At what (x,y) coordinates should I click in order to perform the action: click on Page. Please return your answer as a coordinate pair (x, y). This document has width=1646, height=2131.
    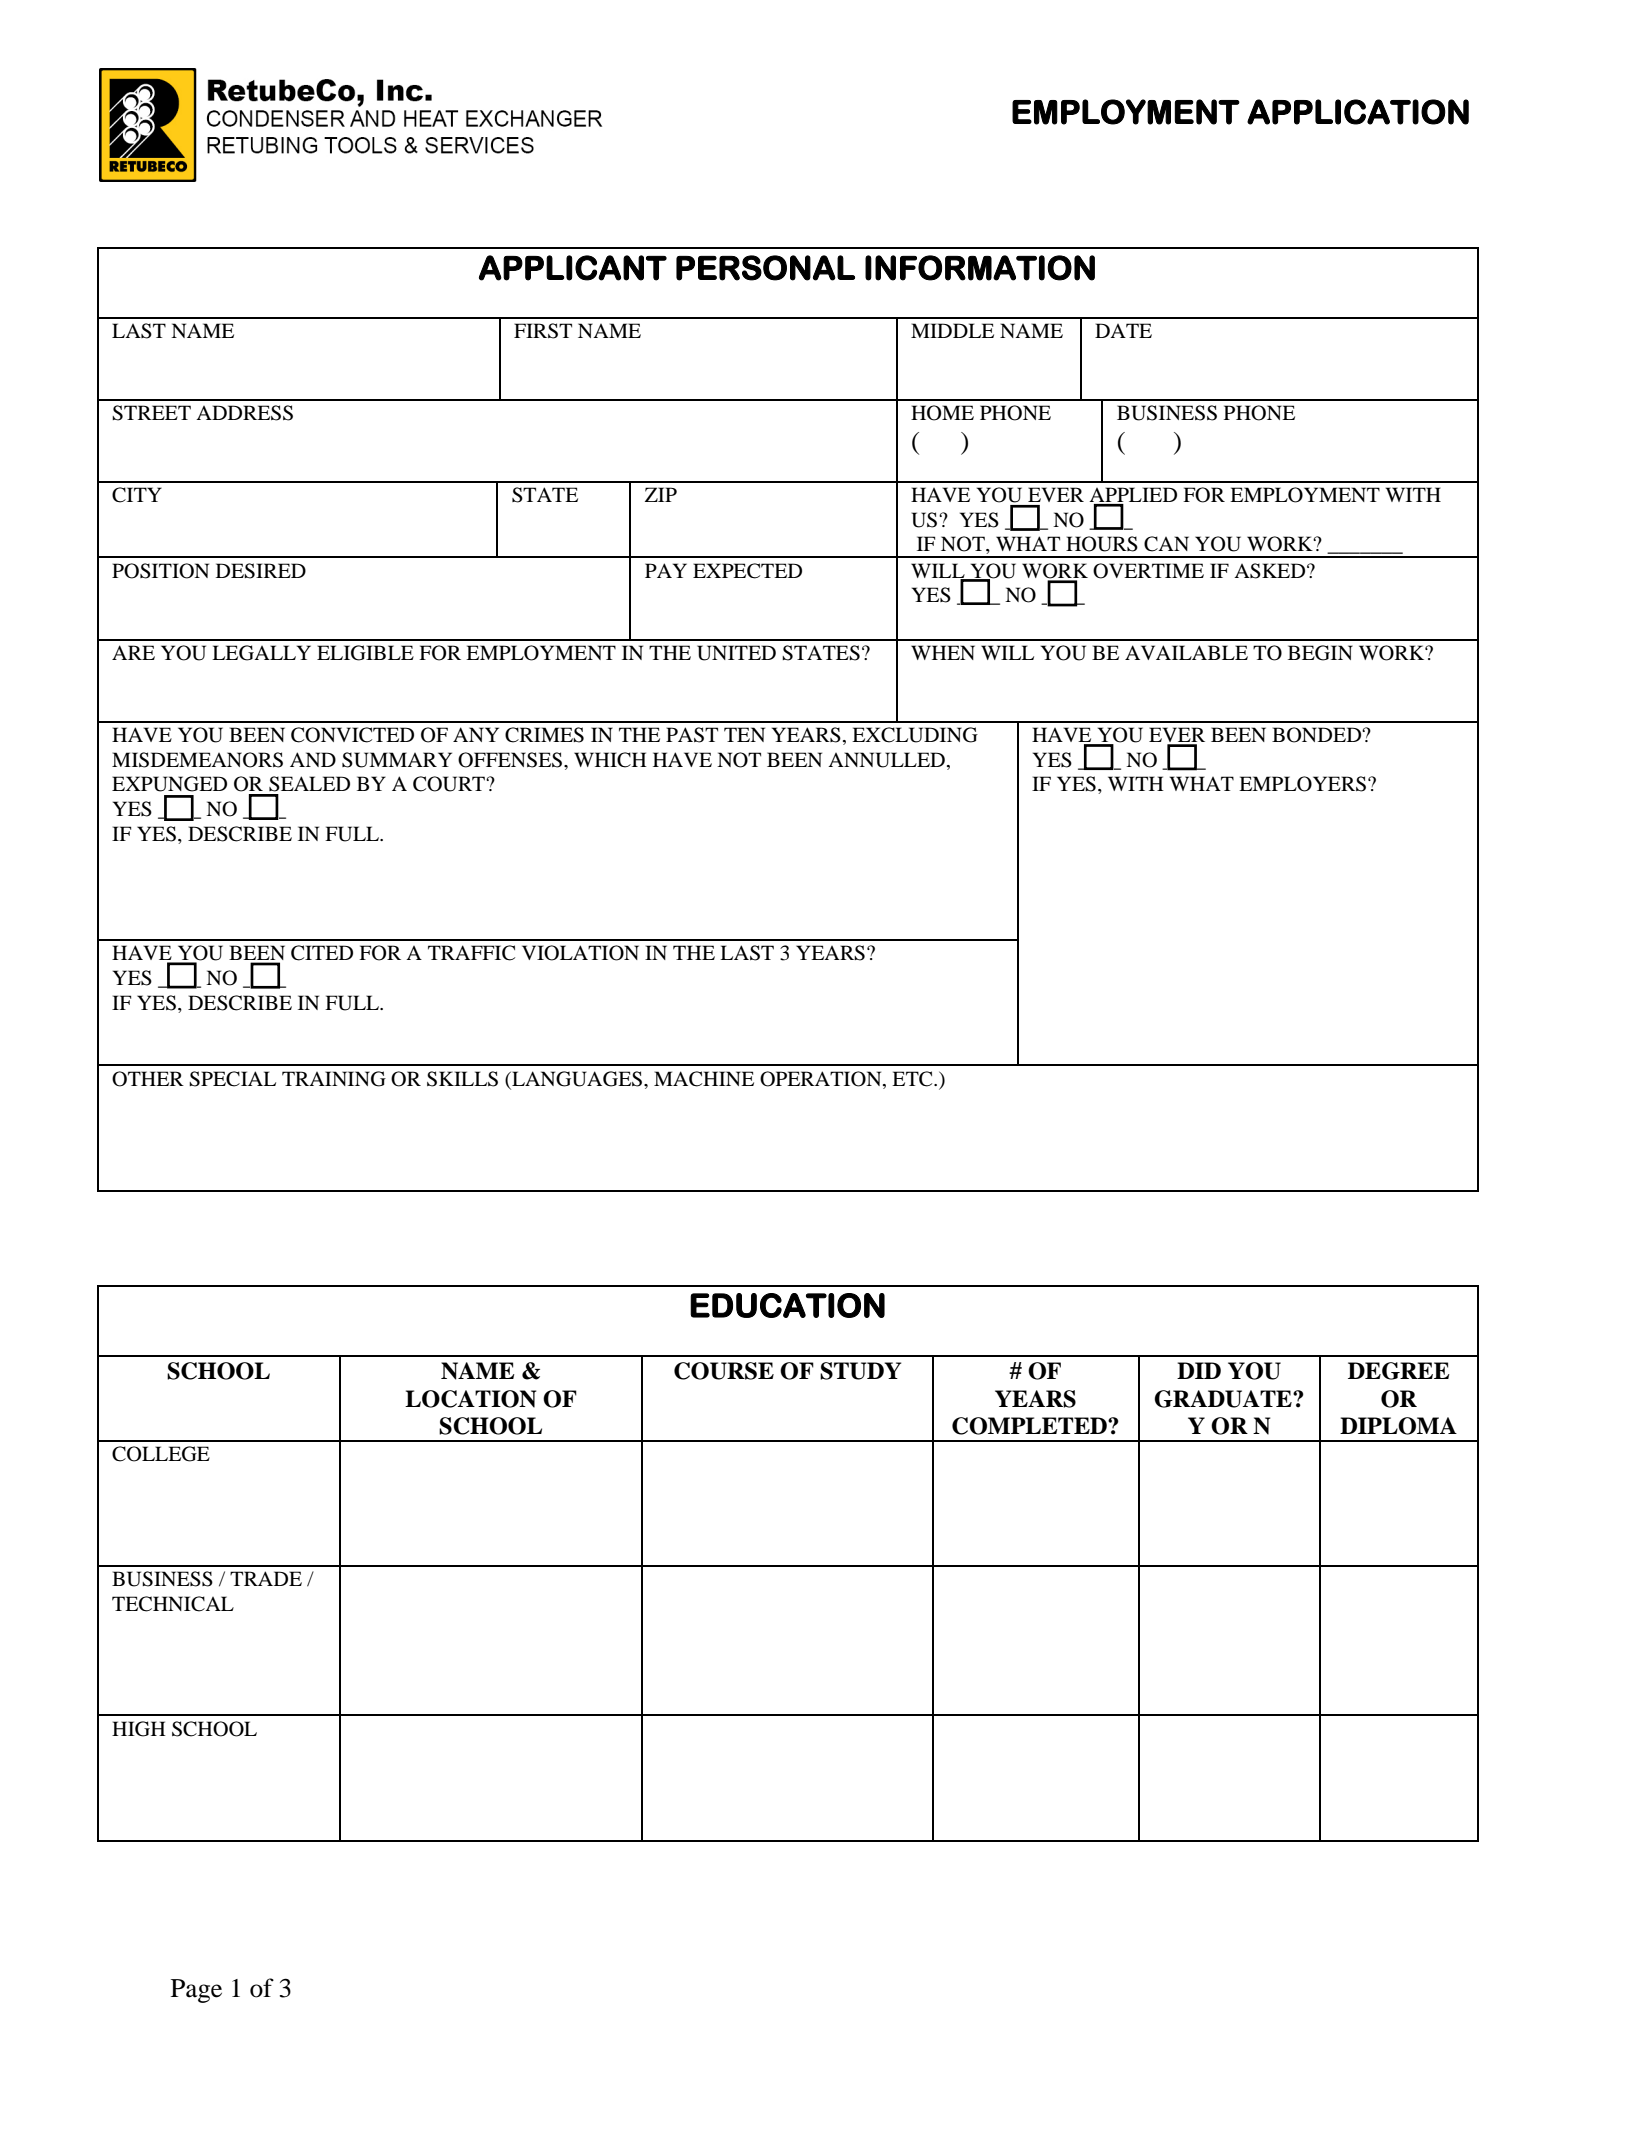
    Looking at the image, I should click on (196, 1991).
